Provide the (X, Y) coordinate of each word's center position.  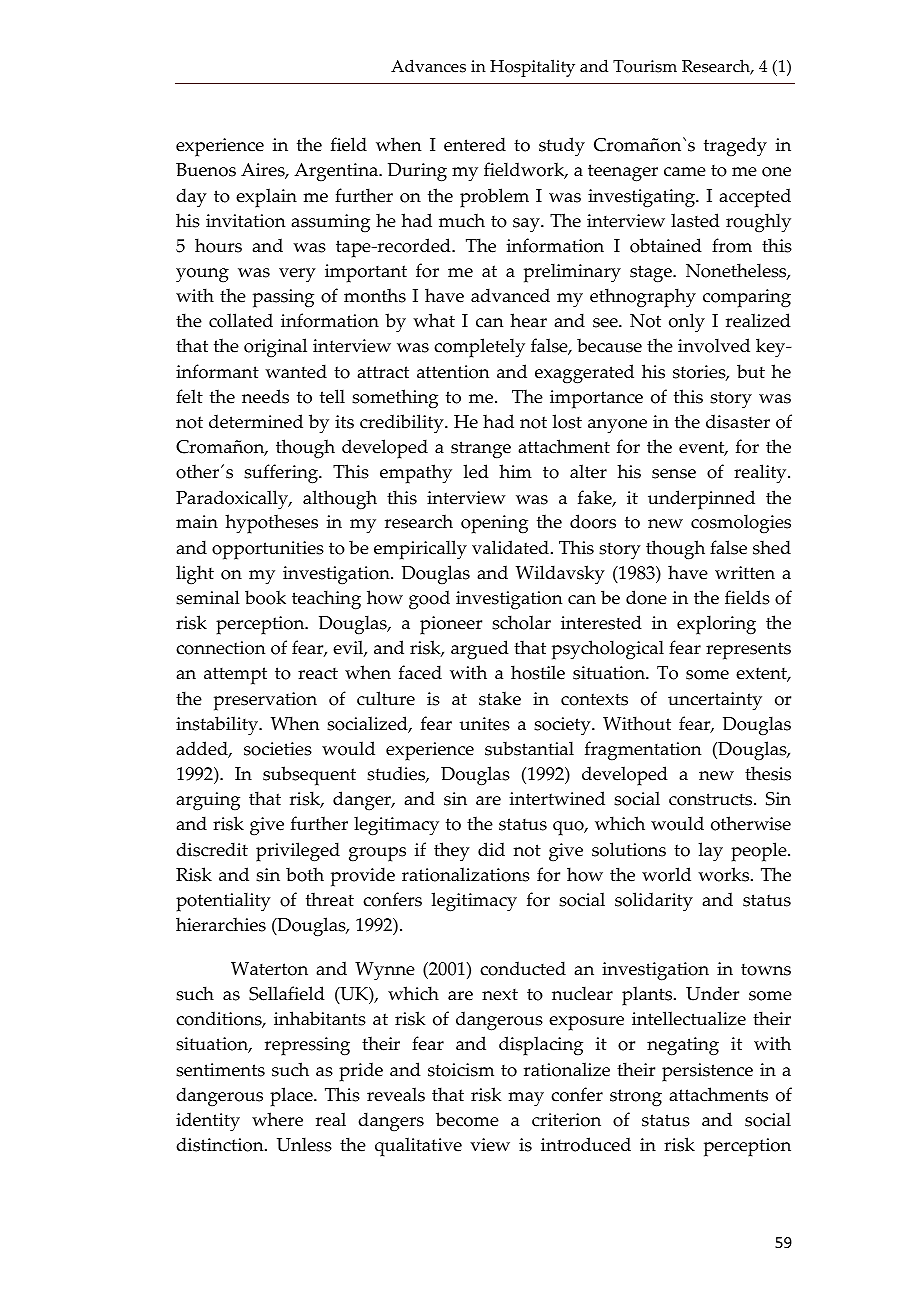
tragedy (735, 147)
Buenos (206, 170)
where (277, 1119)
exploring (716, 625)
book (265, 597)
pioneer (451, 625)
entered (475, 144)
